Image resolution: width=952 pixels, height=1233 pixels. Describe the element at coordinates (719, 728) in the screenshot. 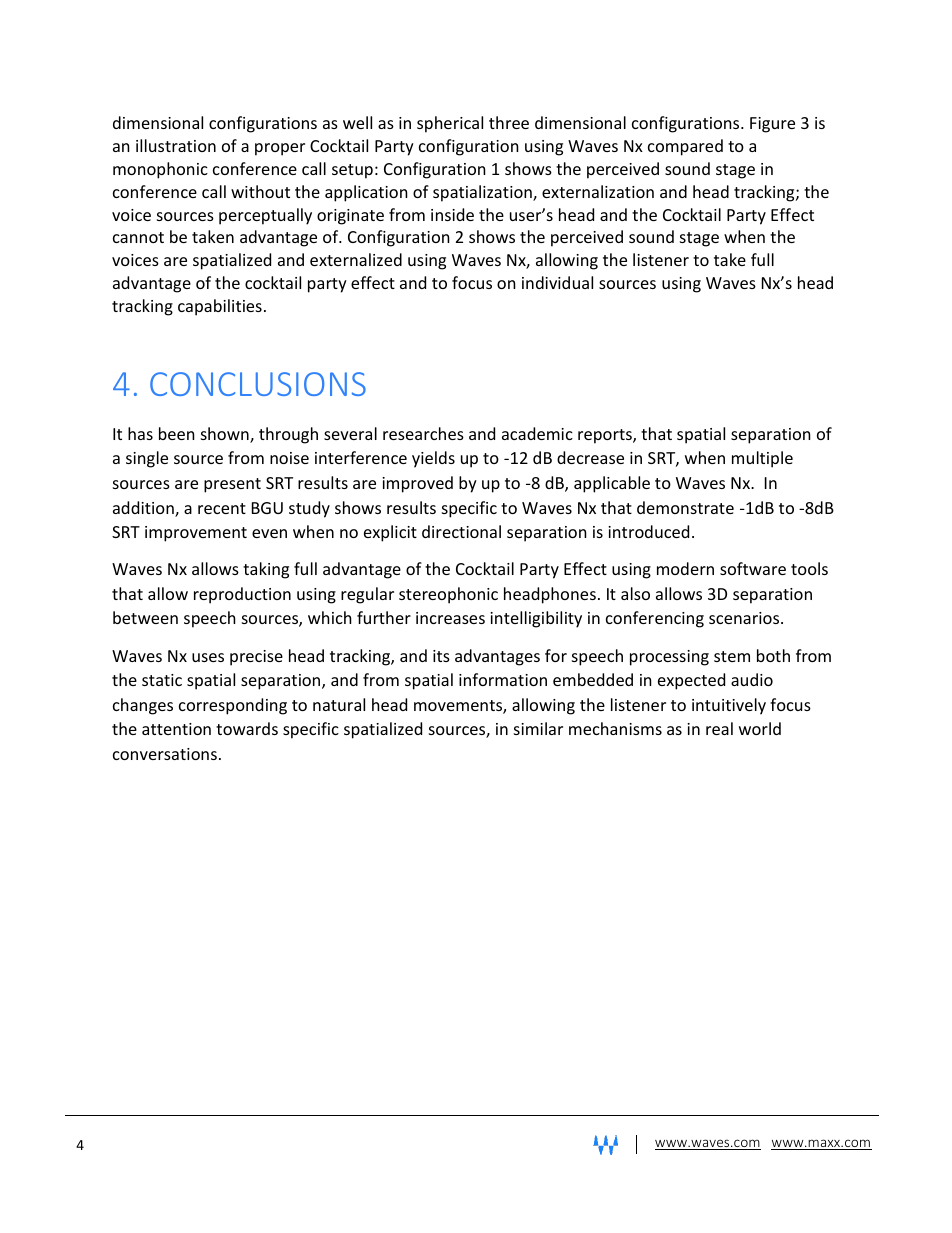

I see `real` at that location.
